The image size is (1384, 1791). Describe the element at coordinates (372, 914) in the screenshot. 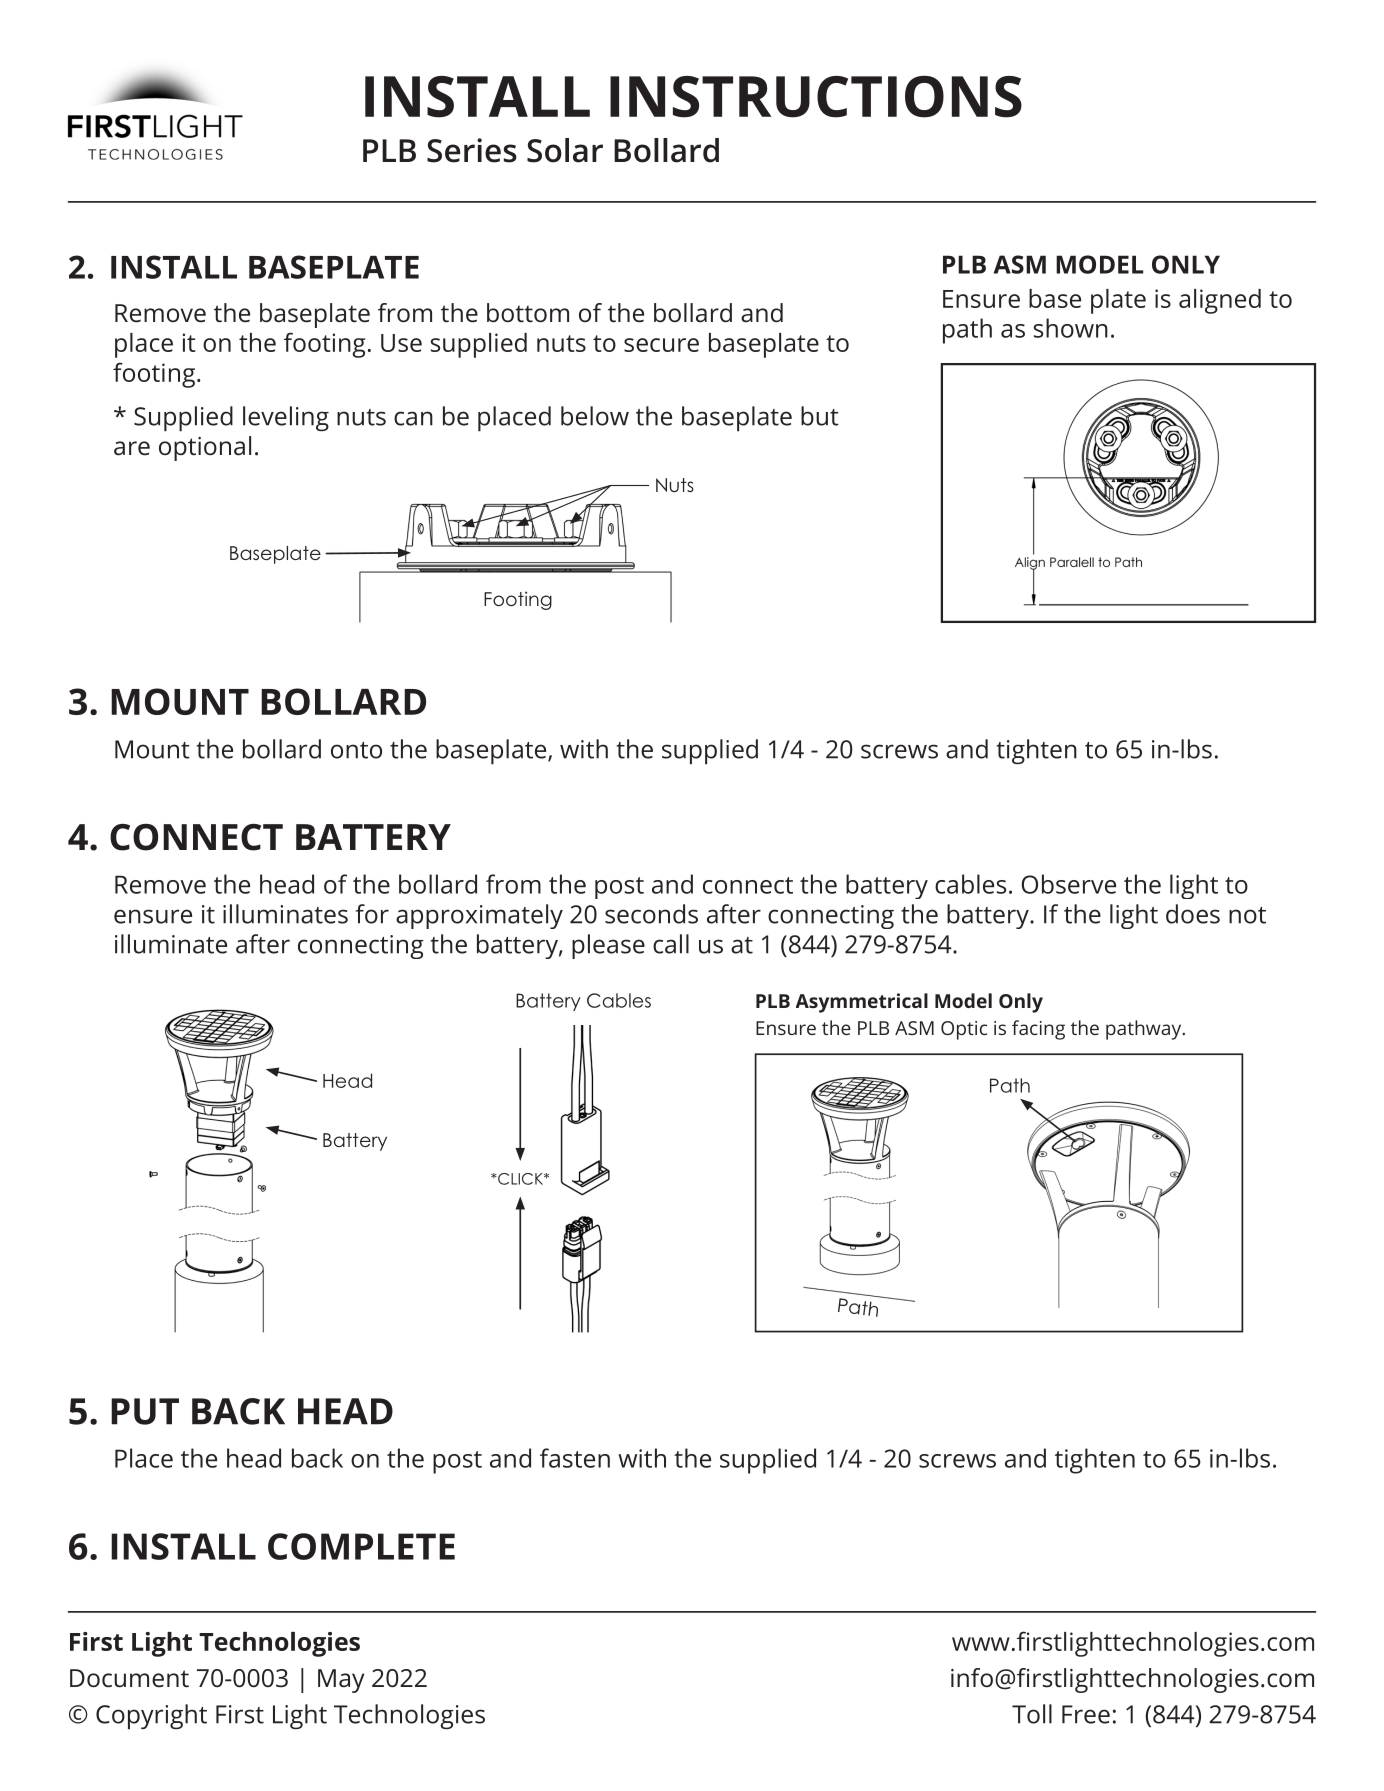

I see `for` at that location.
